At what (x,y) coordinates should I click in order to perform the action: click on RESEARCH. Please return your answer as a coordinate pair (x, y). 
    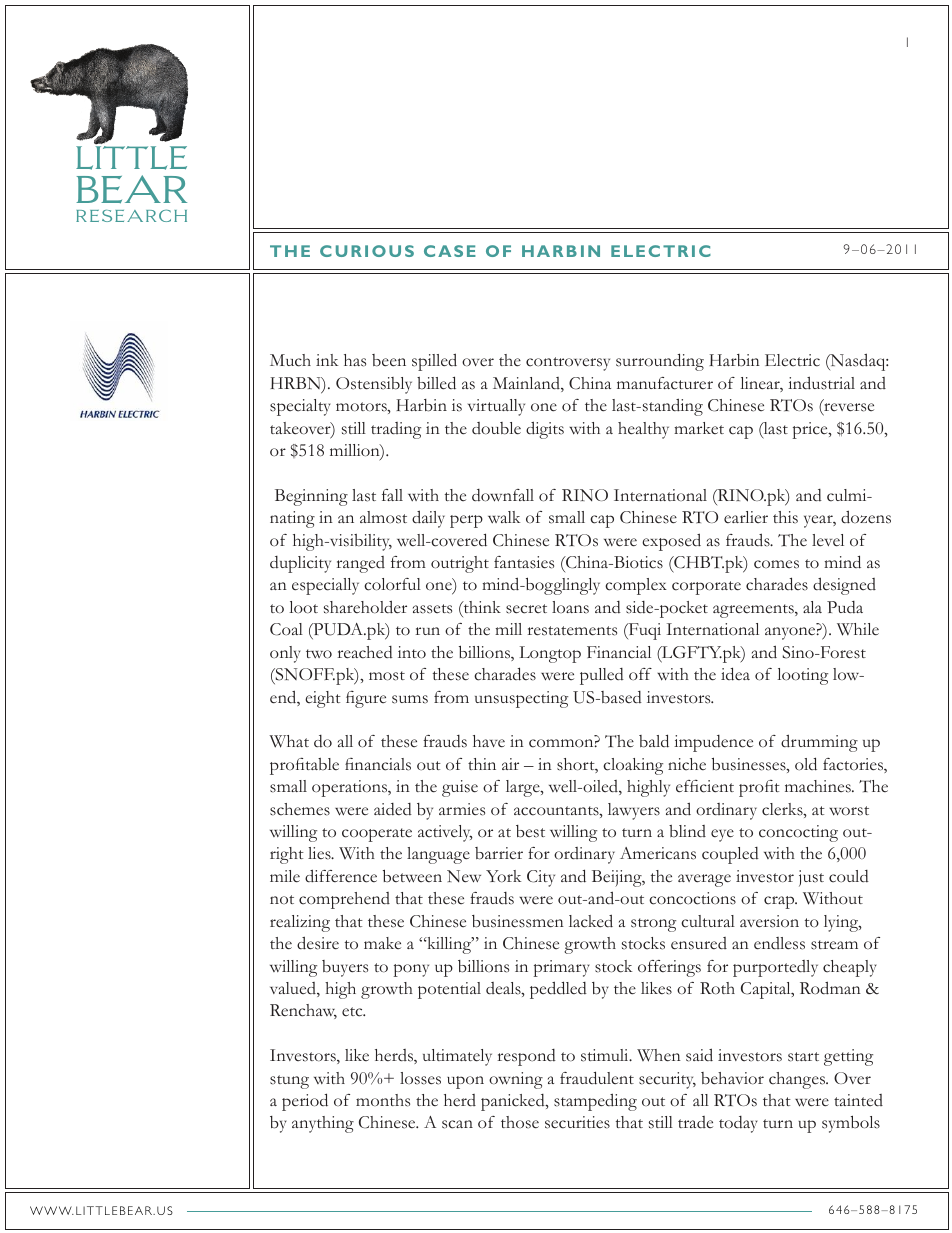
    Looking at the image, I should click on (131, 215).
